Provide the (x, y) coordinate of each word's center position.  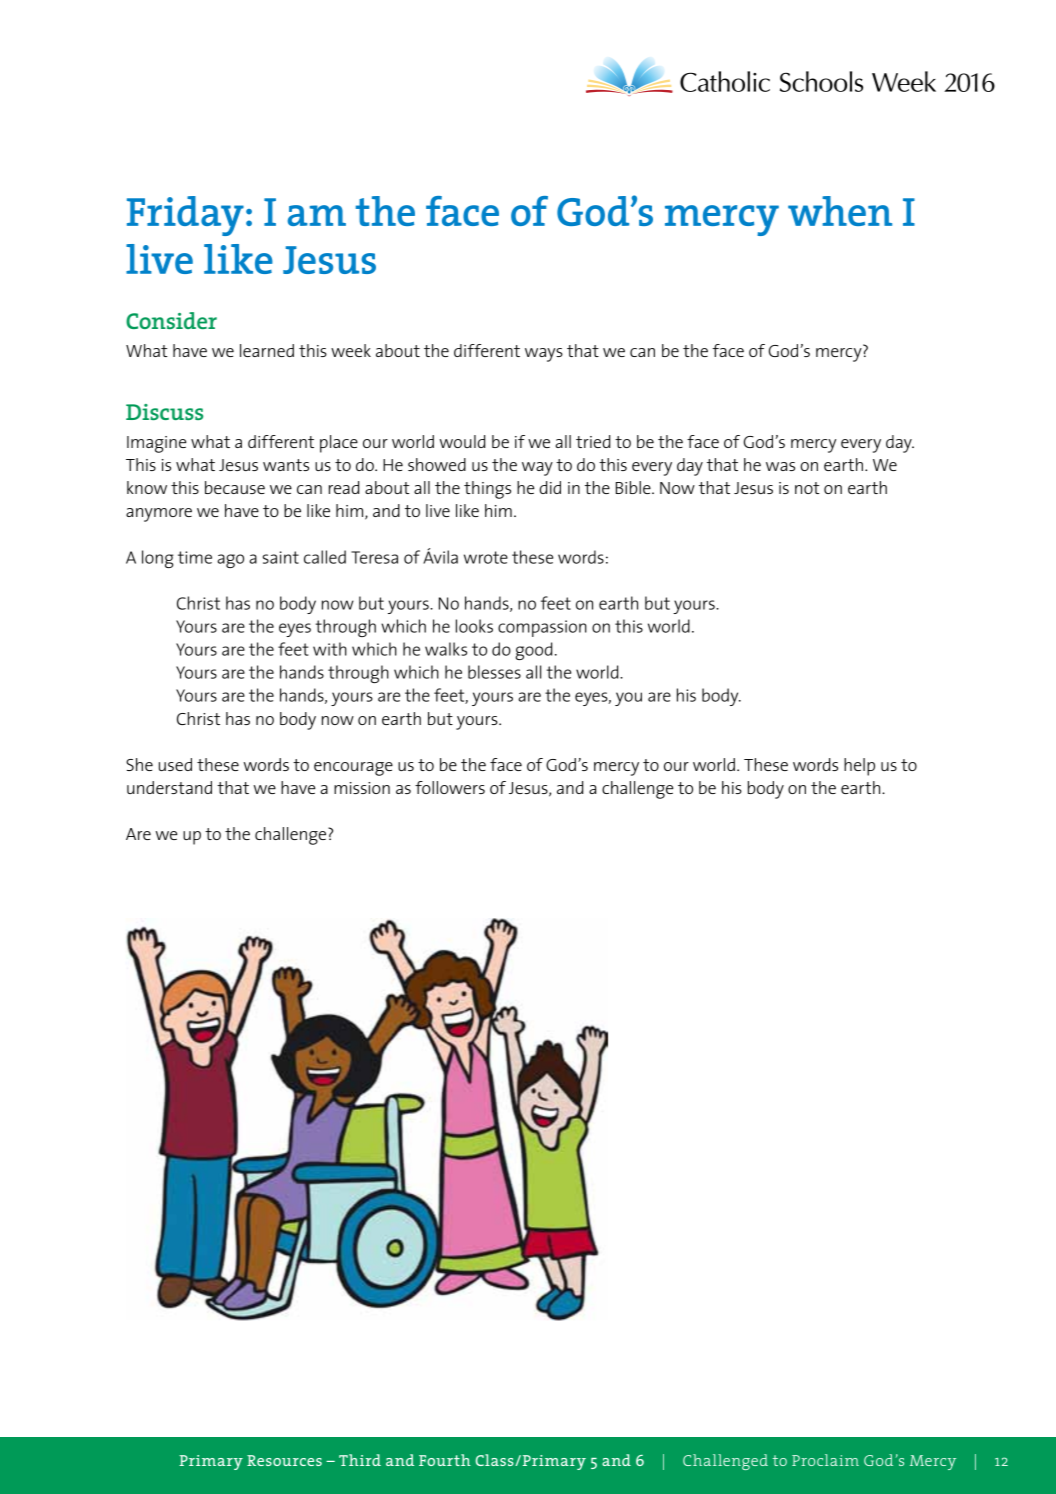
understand (169, 787)
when (840, 211)
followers (450, 787)
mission (362, 788)
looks (474, 626)
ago (230, 561)
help (859, 767)
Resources (284, 1460)
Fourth (445, 1460)
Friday (185, 216)
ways (544, 355)
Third (360, 1460)
